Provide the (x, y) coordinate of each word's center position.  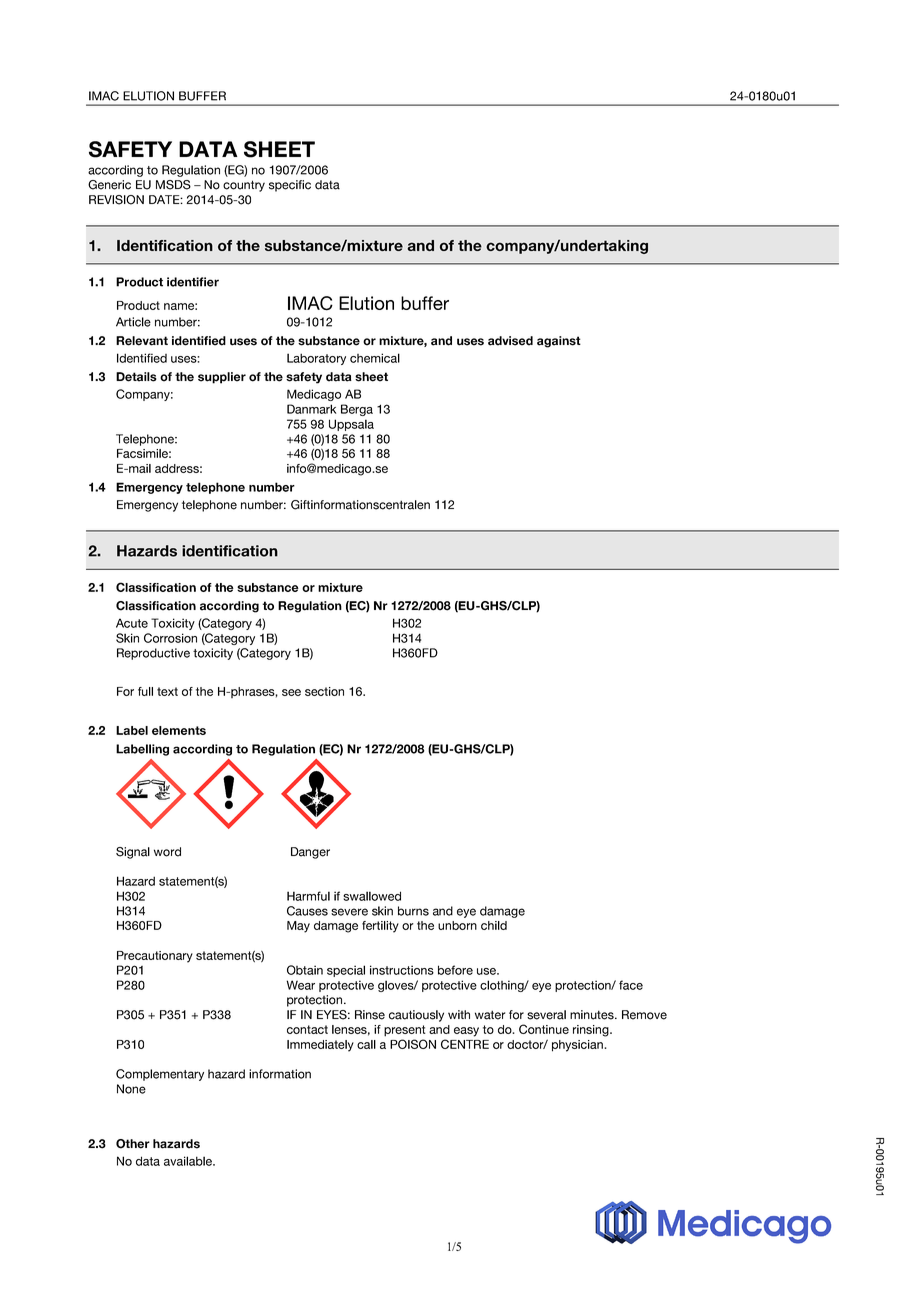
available (189, 1161)
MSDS (173, 185)
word (167, 852)
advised (510, 341)
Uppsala (351, 425)
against (559, 342)
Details (136, 377)
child (494, 925)
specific (290, 186)
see (291, 692)
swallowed (372, 896)
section (324, 691)
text (167, 691)
